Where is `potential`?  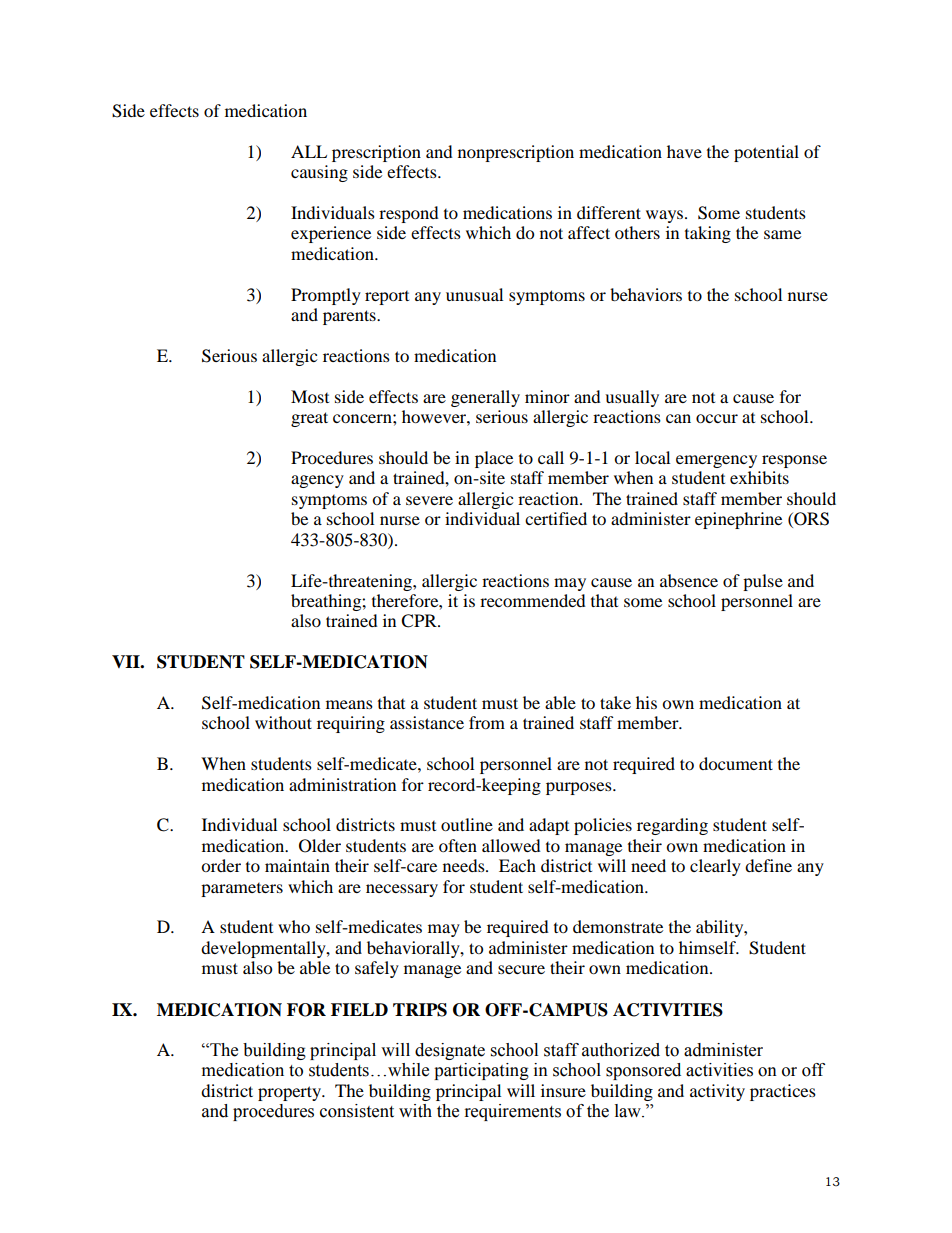
potential is located at coordinates (766, 153).
